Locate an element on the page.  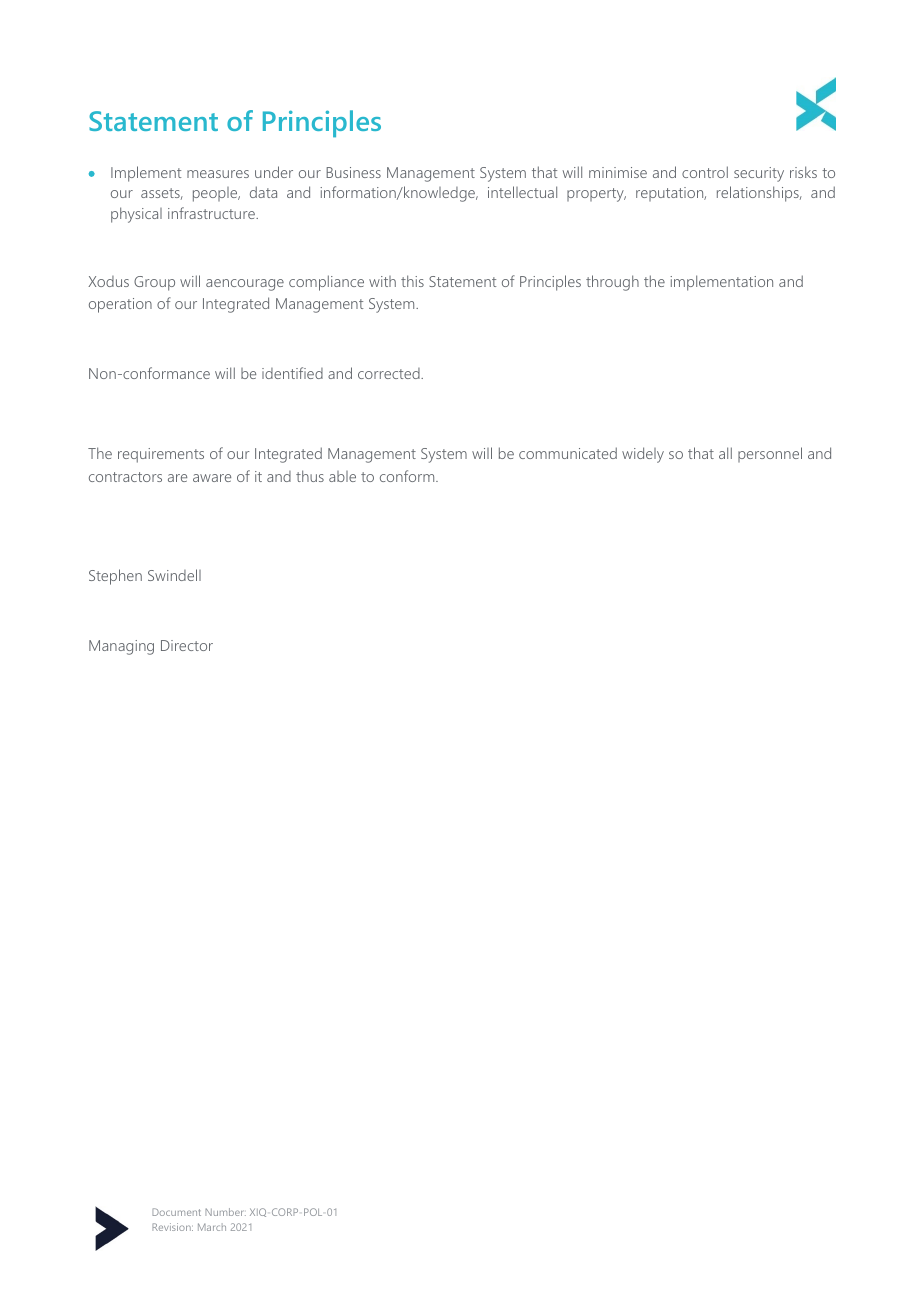
control is located at coordinates (705, 172).
